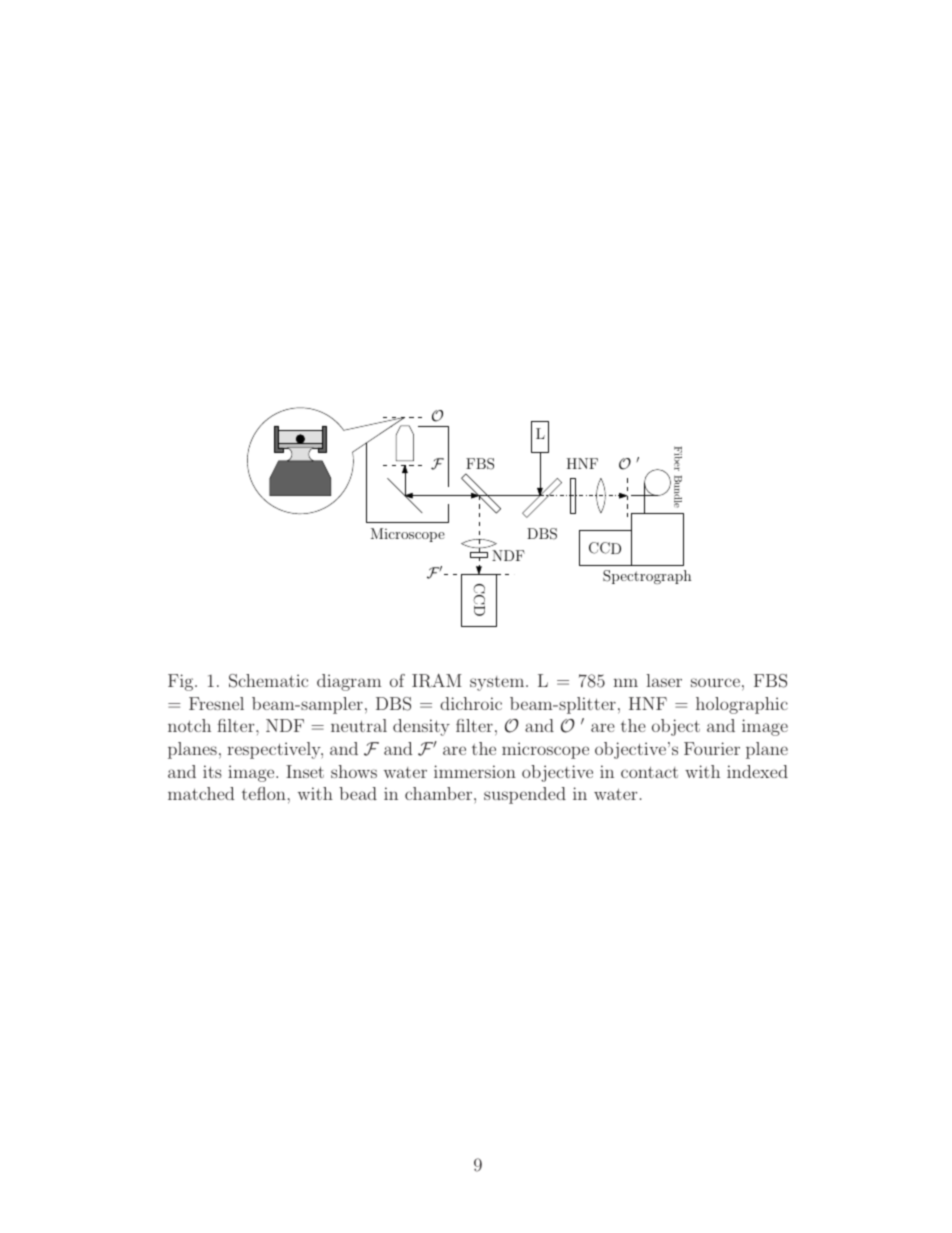 This screenshot has width=952, height=1233. What do you see at coordinates (497, 683) in the screenshot?
I see `system` at bounding box center [497, 683].
